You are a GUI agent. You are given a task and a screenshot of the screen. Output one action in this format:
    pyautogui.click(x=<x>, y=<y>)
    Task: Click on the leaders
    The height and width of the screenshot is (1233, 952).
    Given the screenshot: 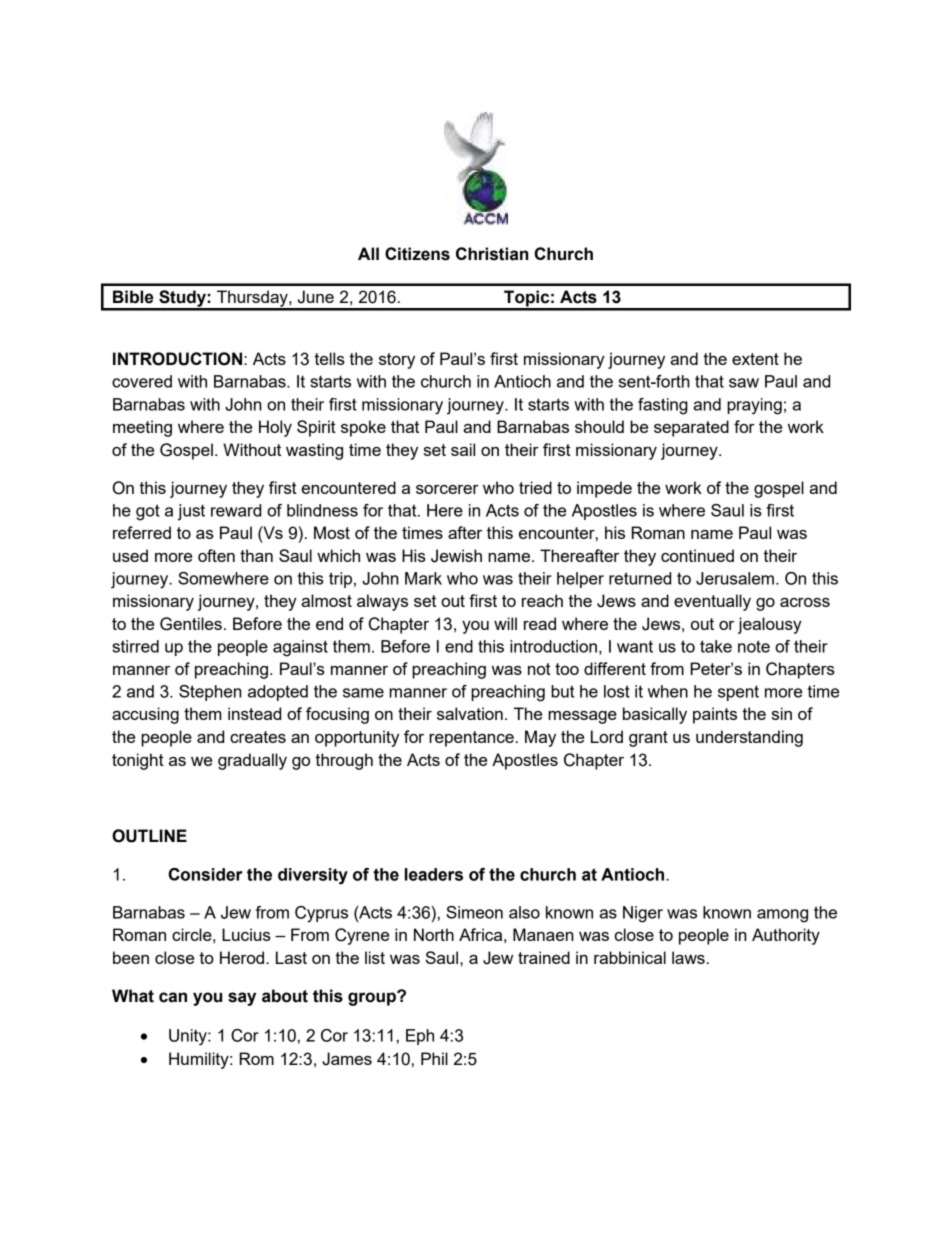 What is the action you would take?
    pyautogui.click(x=434, y=874)
